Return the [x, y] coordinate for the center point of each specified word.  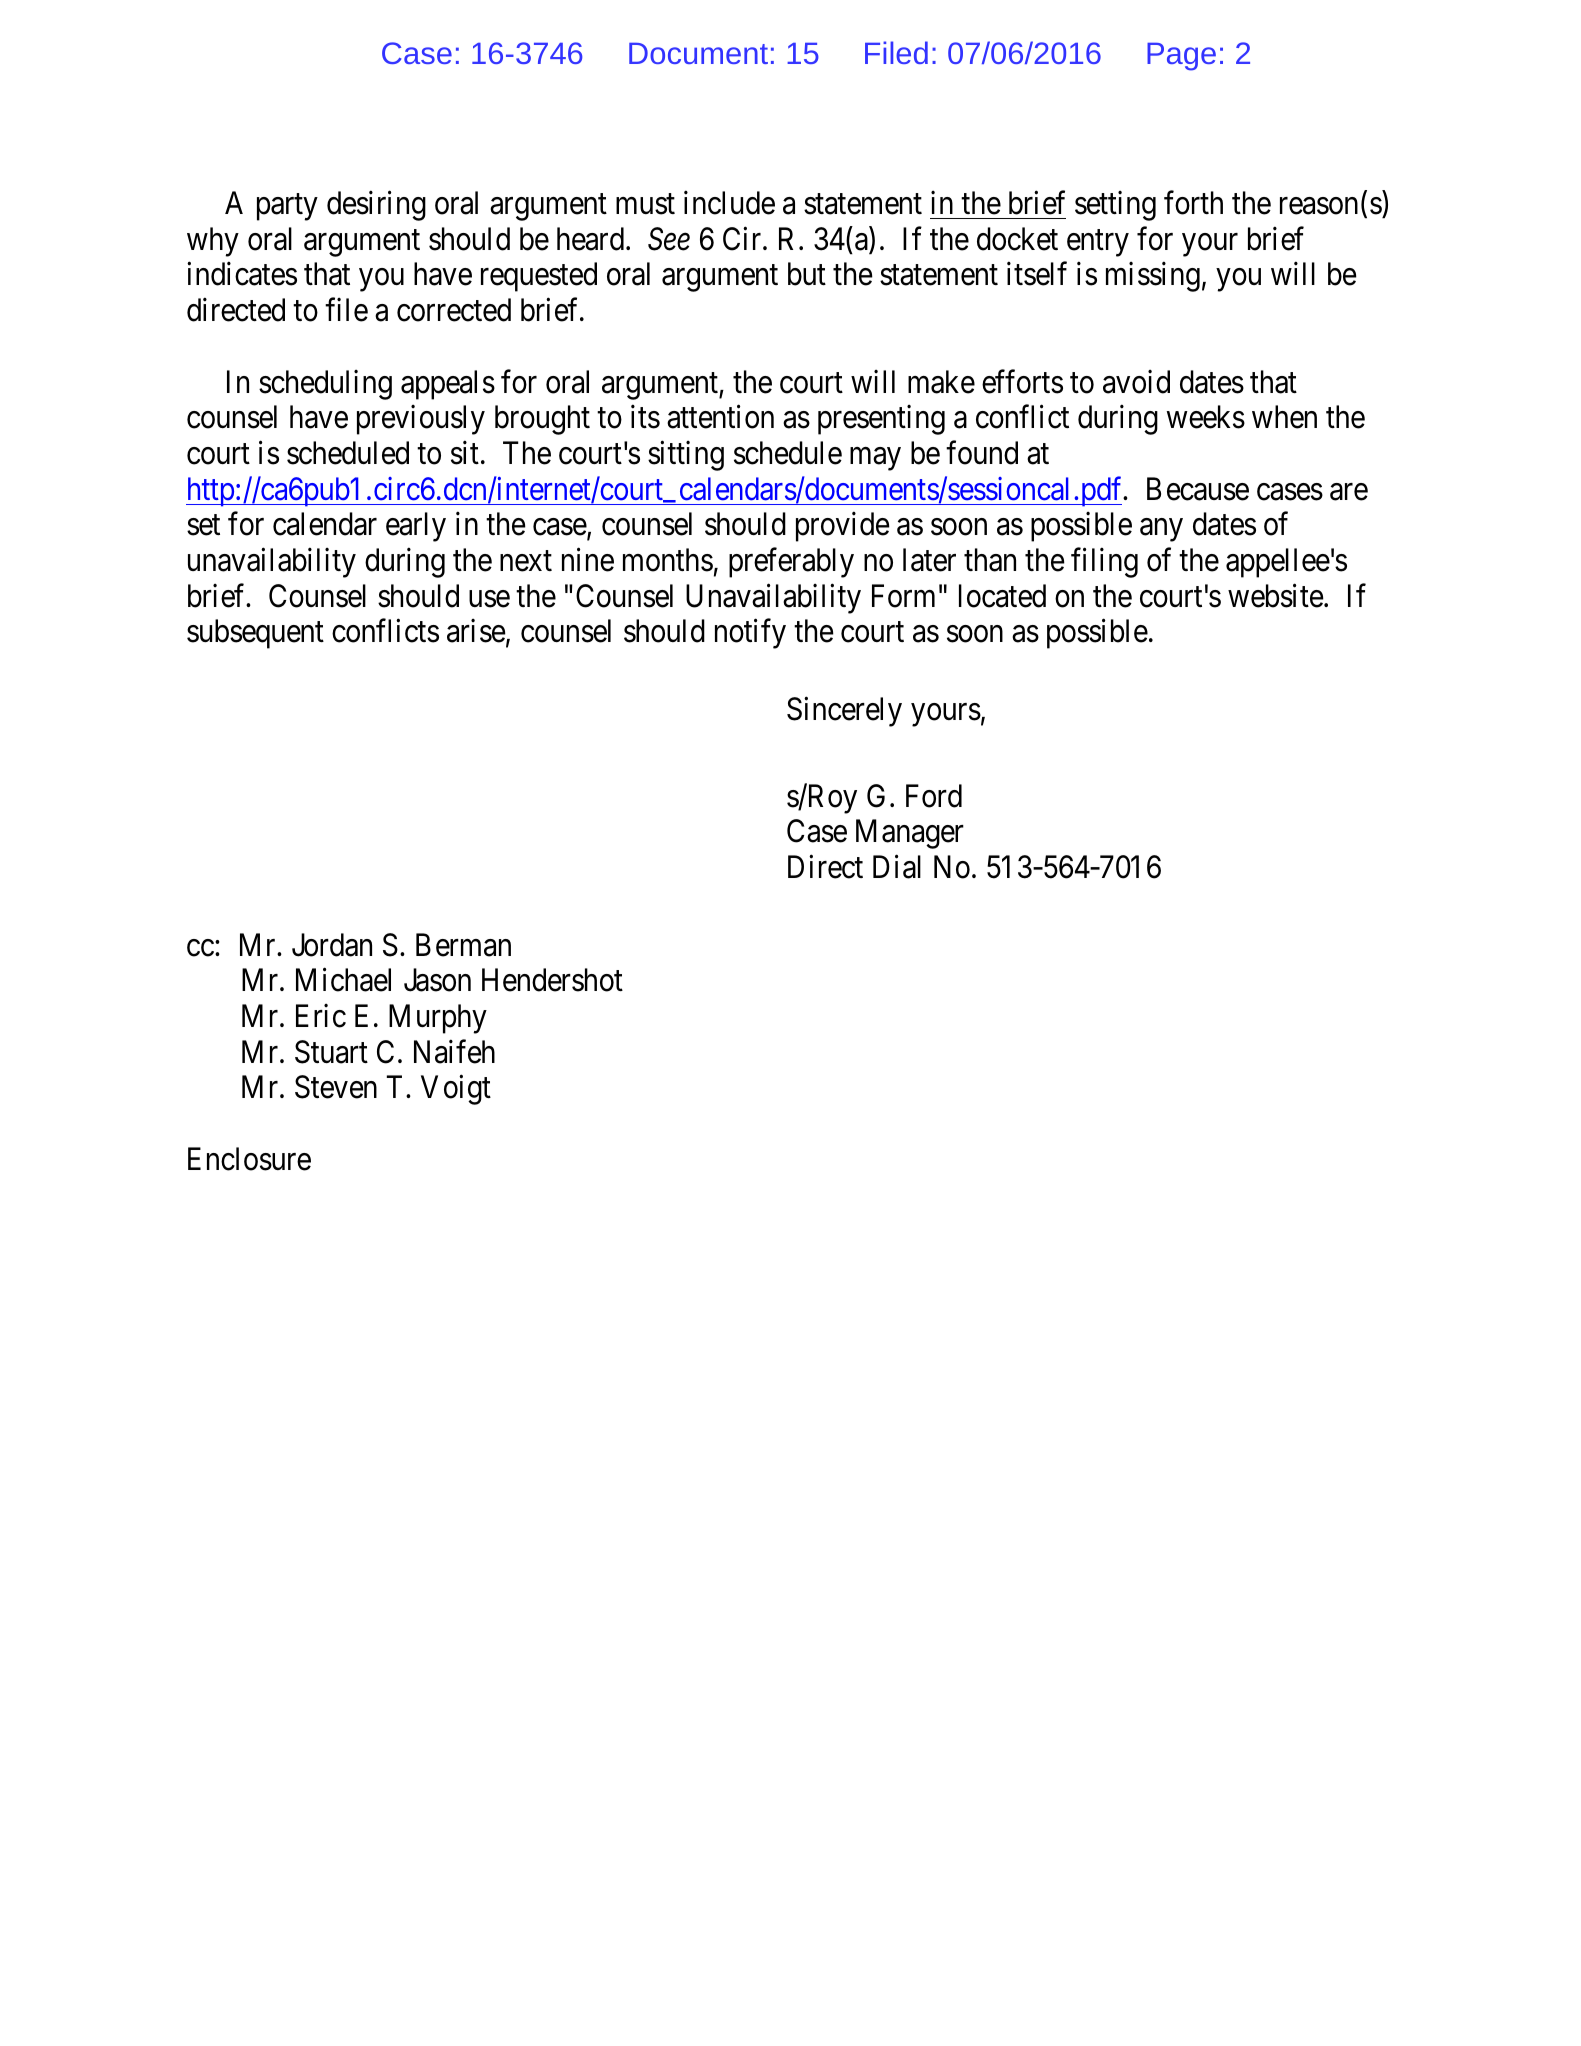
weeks [1206, 417]
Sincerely [844, 712]
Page [1181, 57]
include [729, 203]
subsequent [255, 634]
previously [421, 420]
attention [720, 417]
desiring [376, 206]
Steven [336, 1087]
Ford [934, 796]
